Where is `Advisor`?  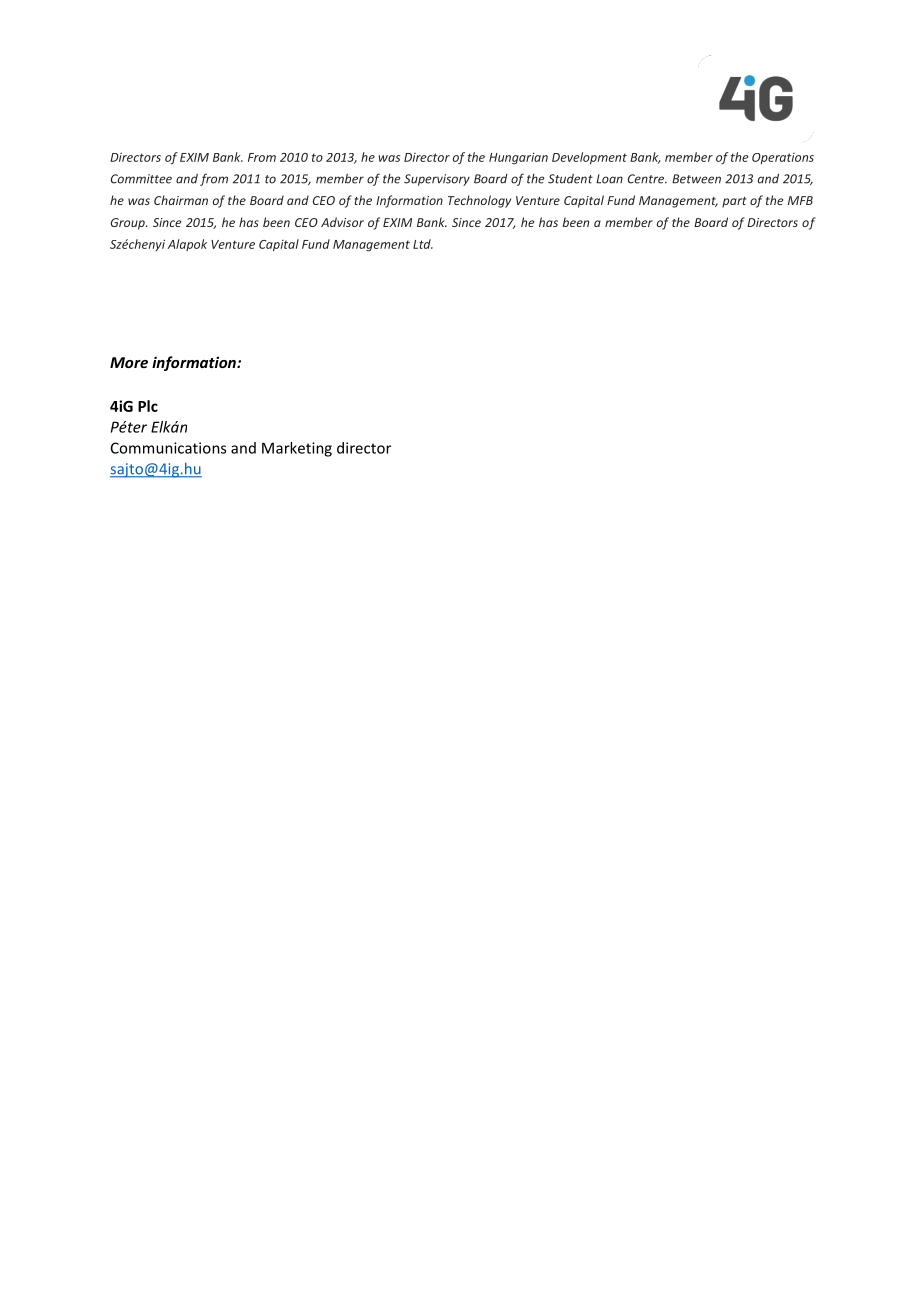
Advisor is located at coordinates (342, 222).
